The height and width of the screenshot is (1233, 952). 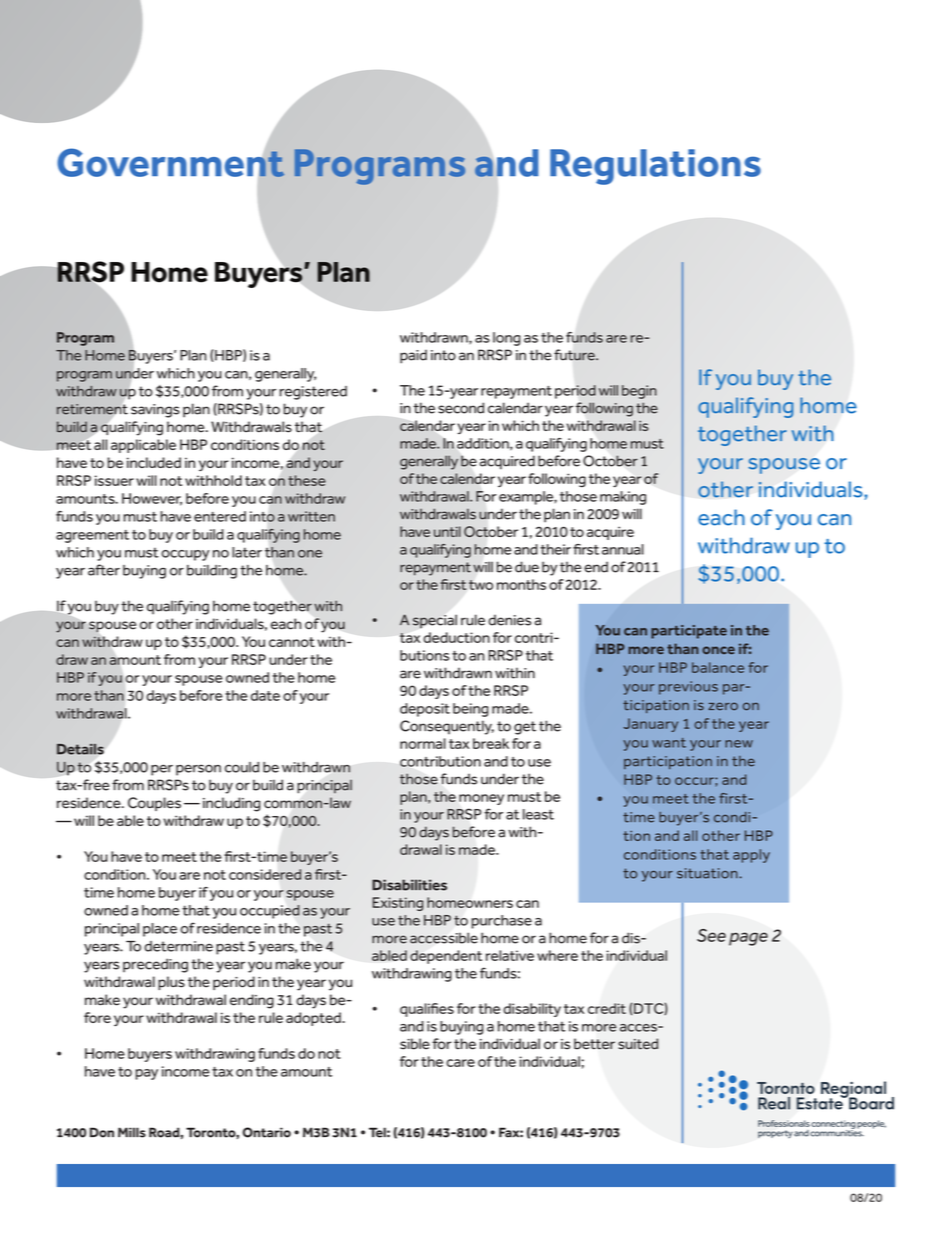 What do you see at coordinates (655, 167) in the screenshot?
I see `Regulations` at bounding box center [655, 167].
